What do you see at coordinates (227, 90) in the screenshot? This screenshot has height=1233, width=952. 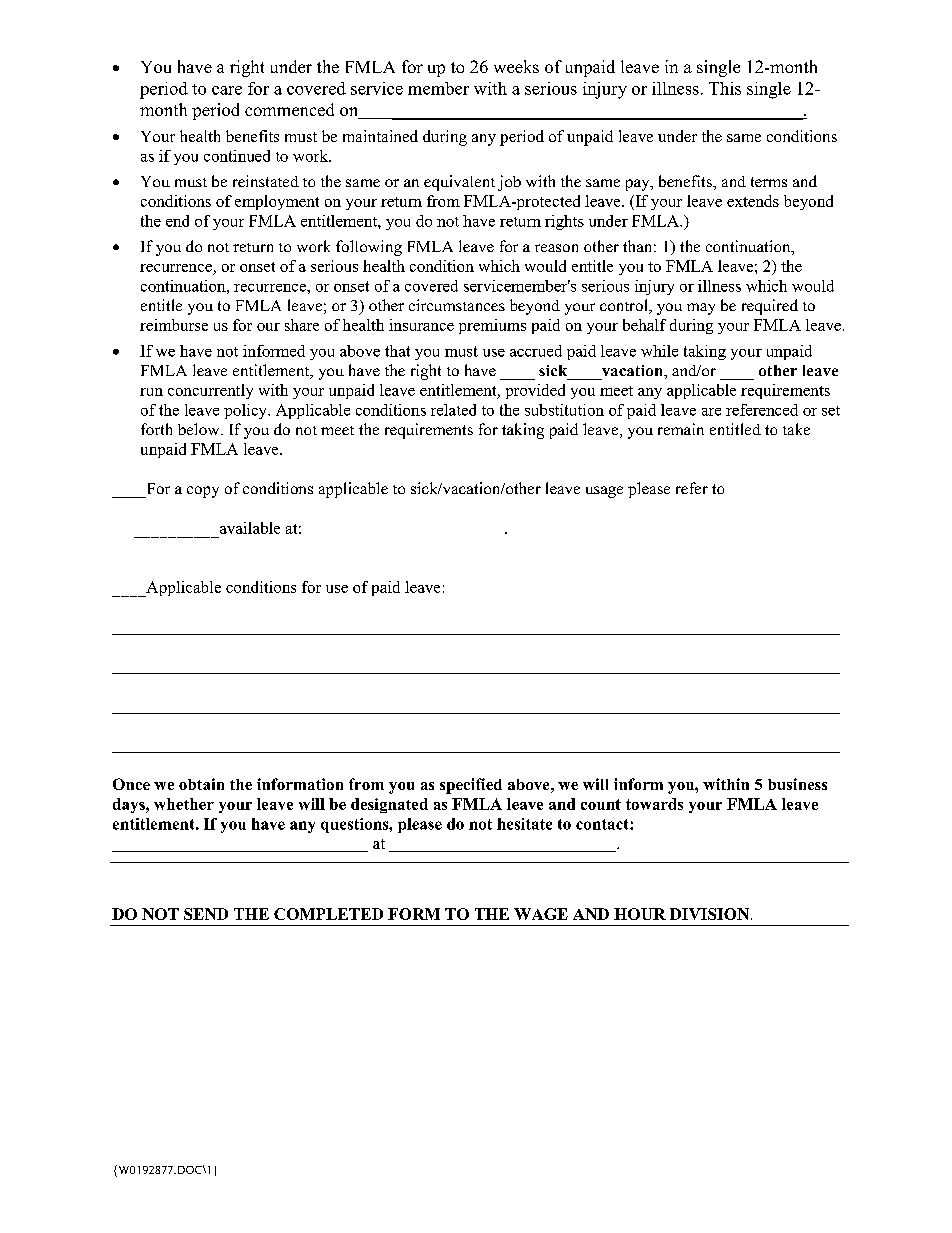 I see `care` at bounding box center [227, 90].
